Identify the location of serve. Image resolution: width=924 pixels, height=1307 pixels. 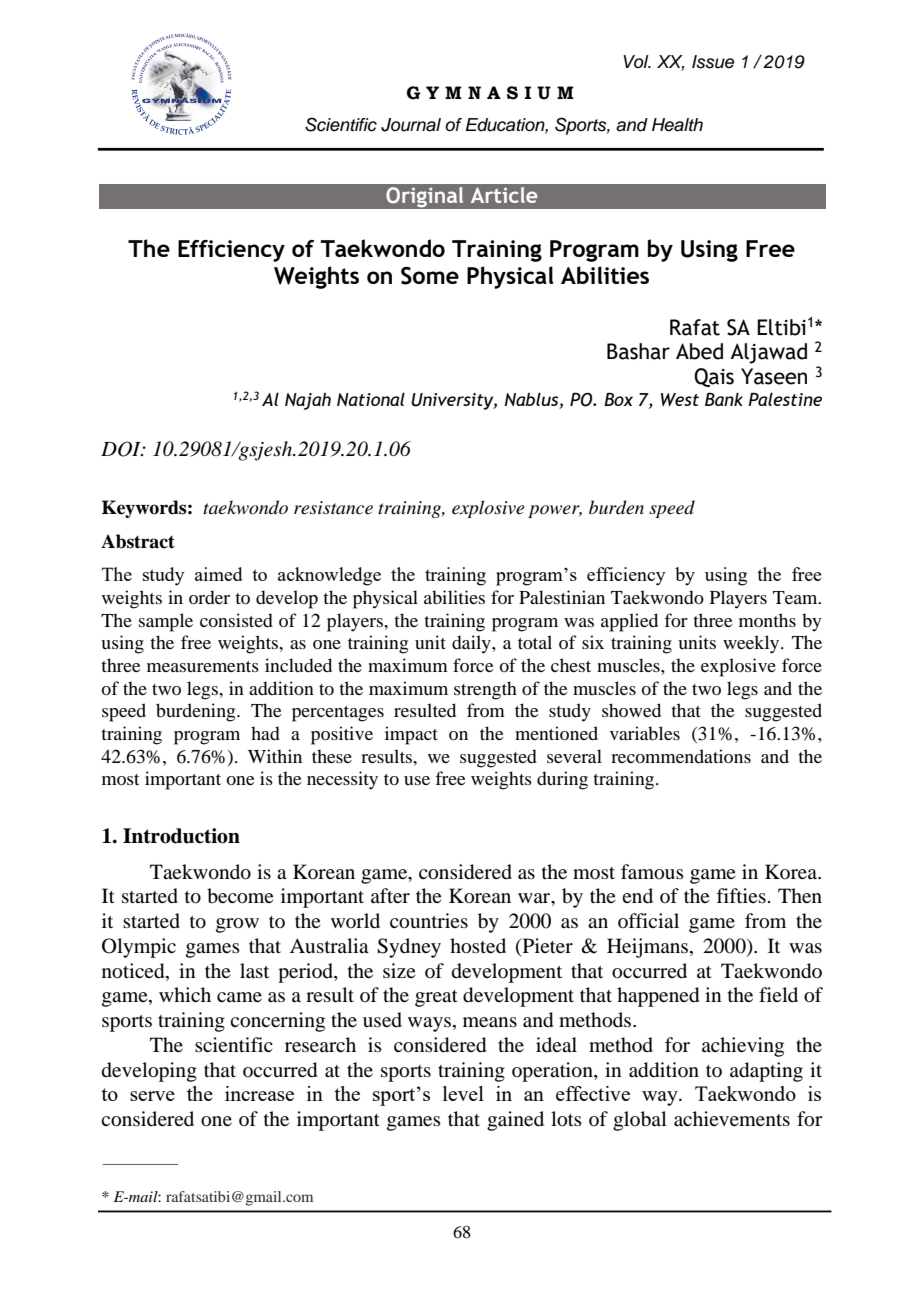
(152, 1096).
